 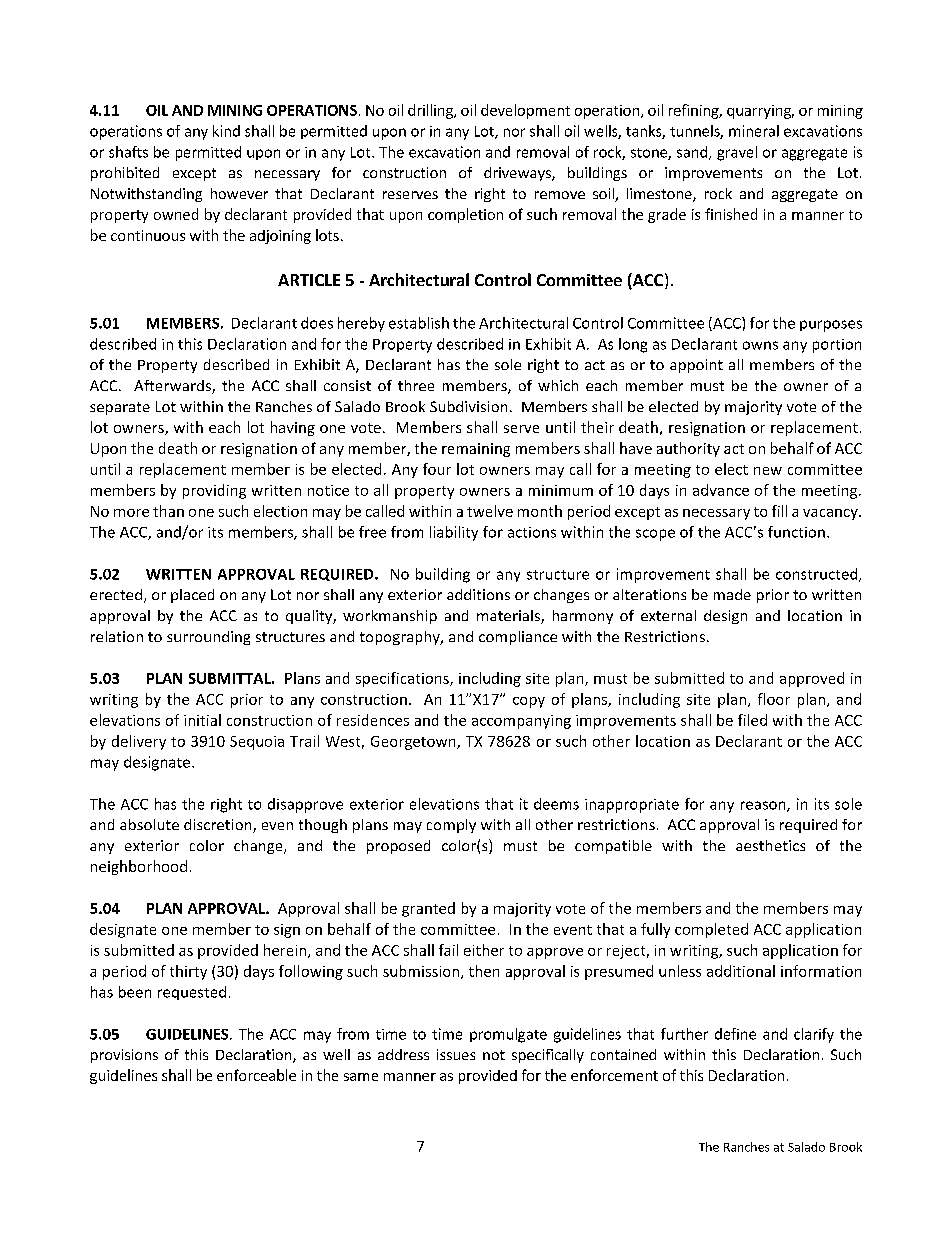 What do you see at coordinates (732, 594) in the image?
I see `made` at bounding box center [732, 594].
